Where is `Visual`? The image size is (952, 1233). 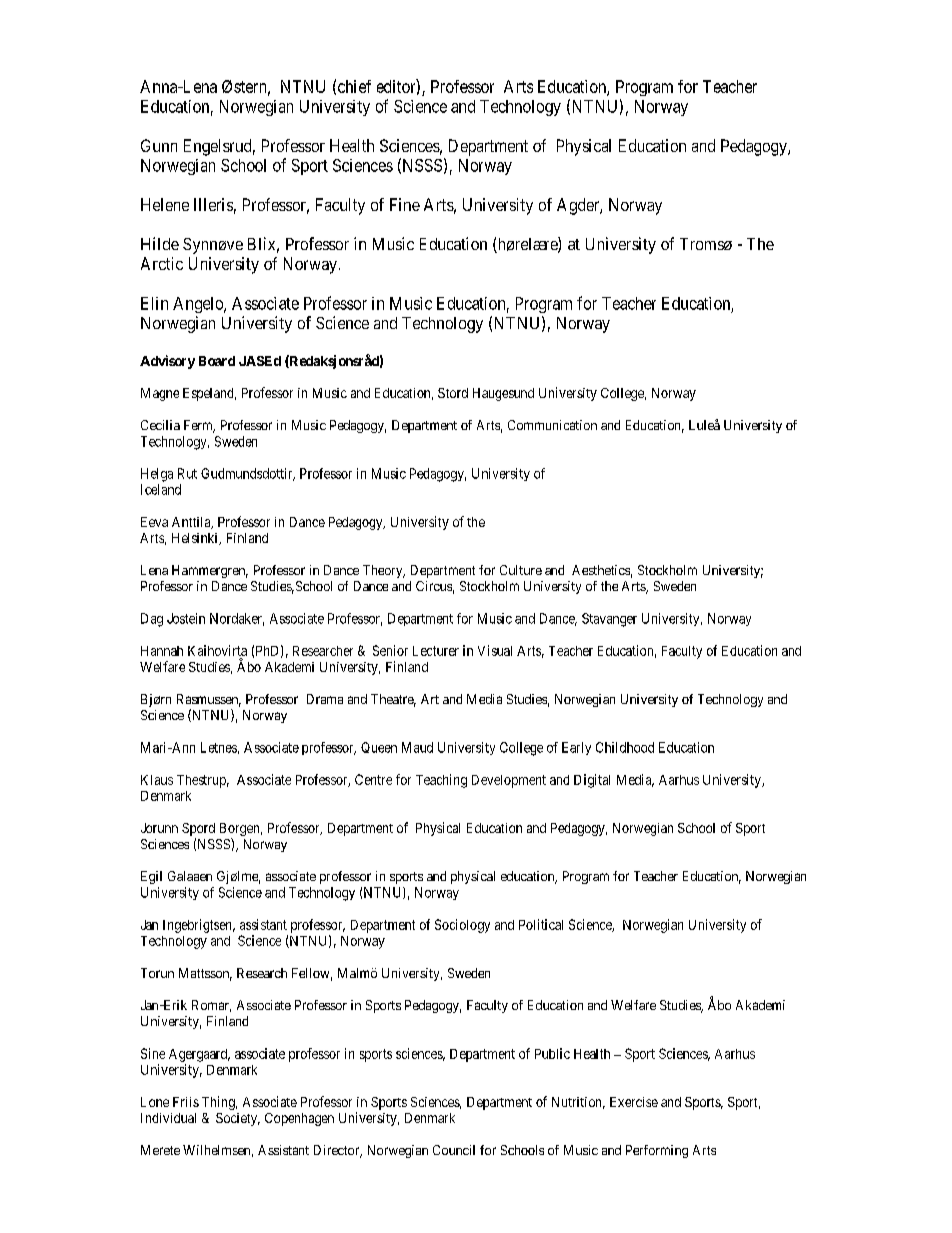
Visual is located at coordinates (495, 650).
